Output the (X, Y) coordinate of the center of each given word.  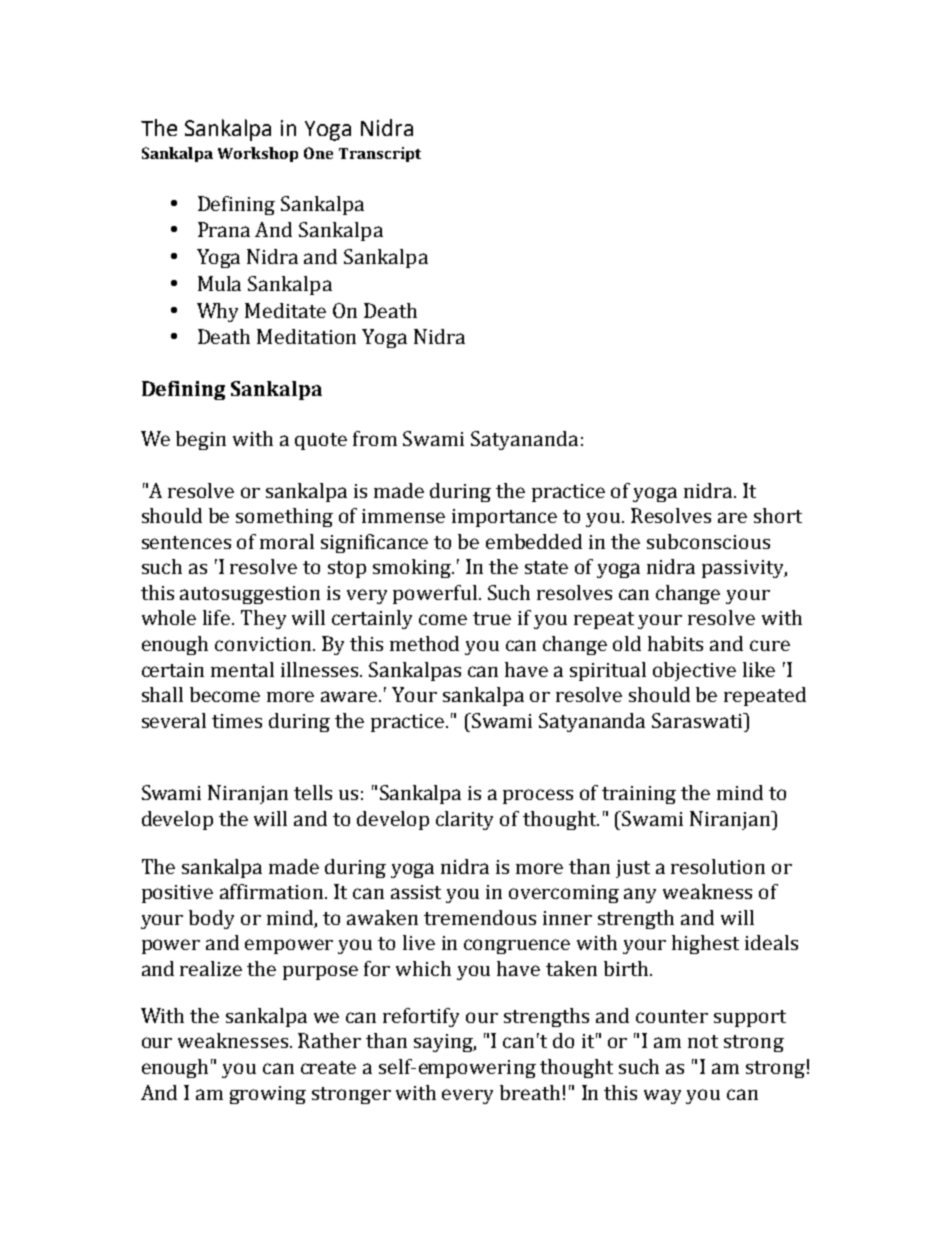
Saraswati (698, 720)
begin (201, 440)
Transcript (380, 154)
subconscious (708, 541)
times (237, 721)
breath (530, 1092)
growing (268, 1095)
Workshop (258, 154)
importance (504, 518)
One (318, 153)
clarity (464, 820)
